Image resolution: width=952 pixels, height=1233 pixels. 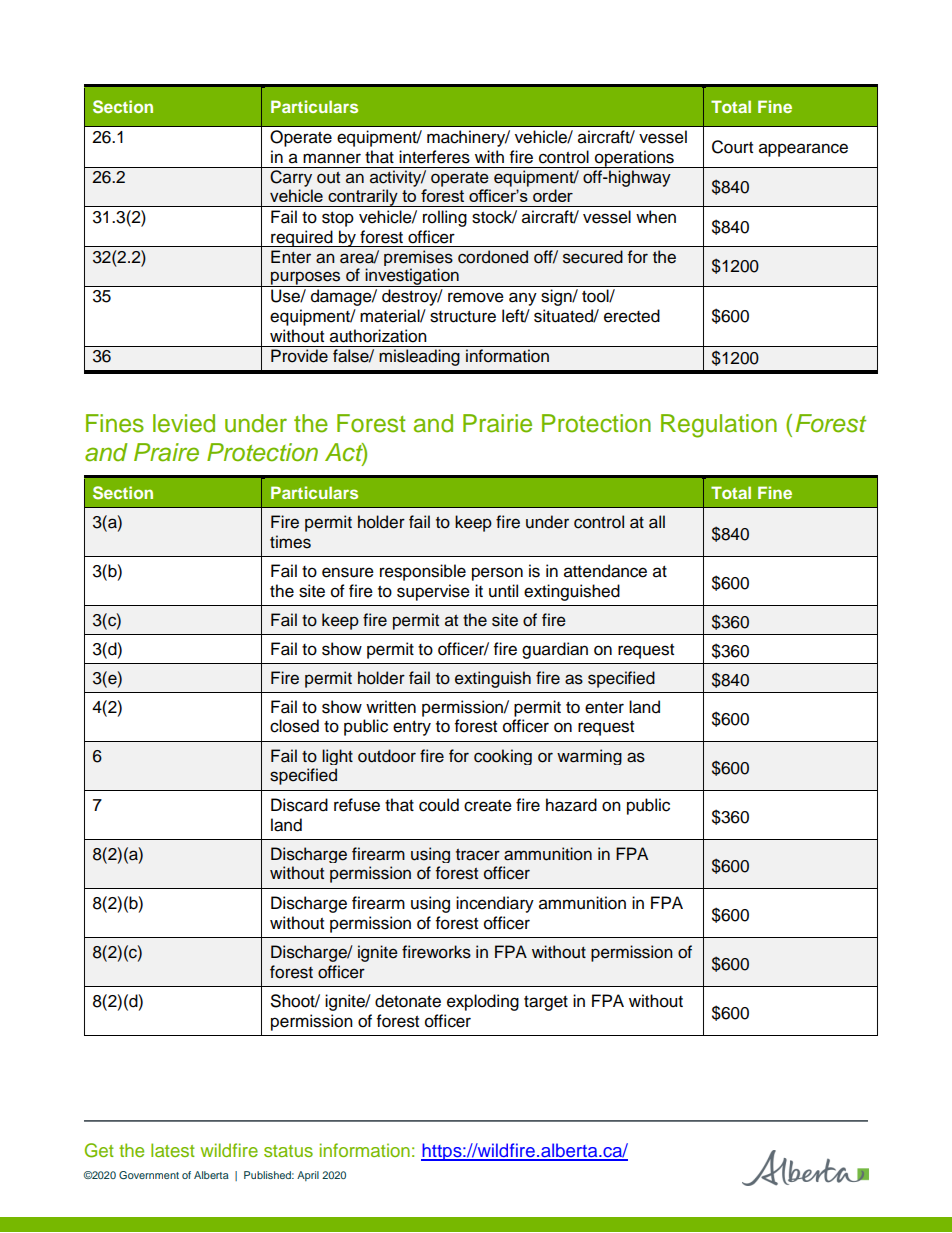 I want to click on attendance, so click(x=605, y=571).
